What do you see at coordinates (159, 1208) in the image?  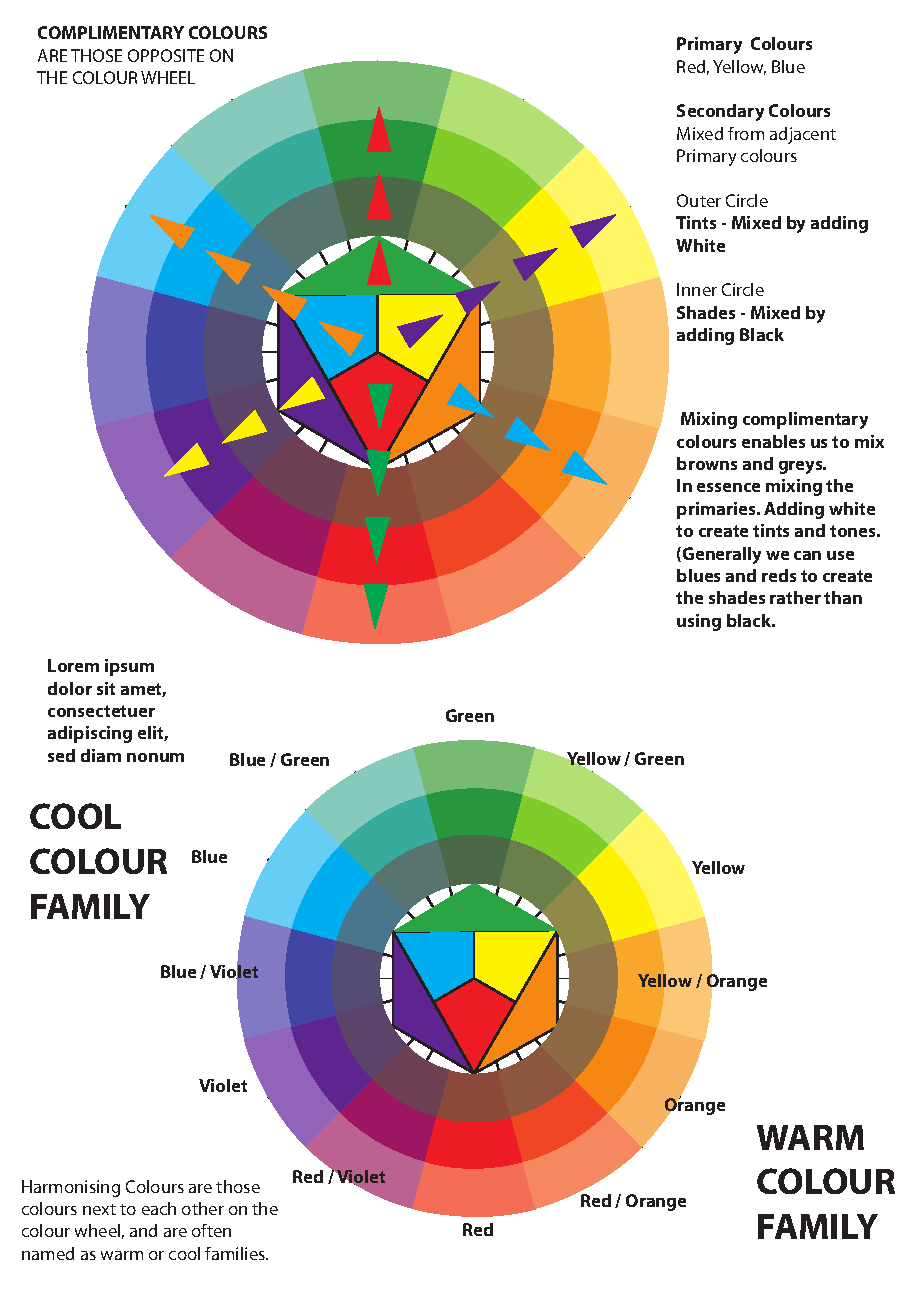 I see `each` at bounding box center [159, 1208].
